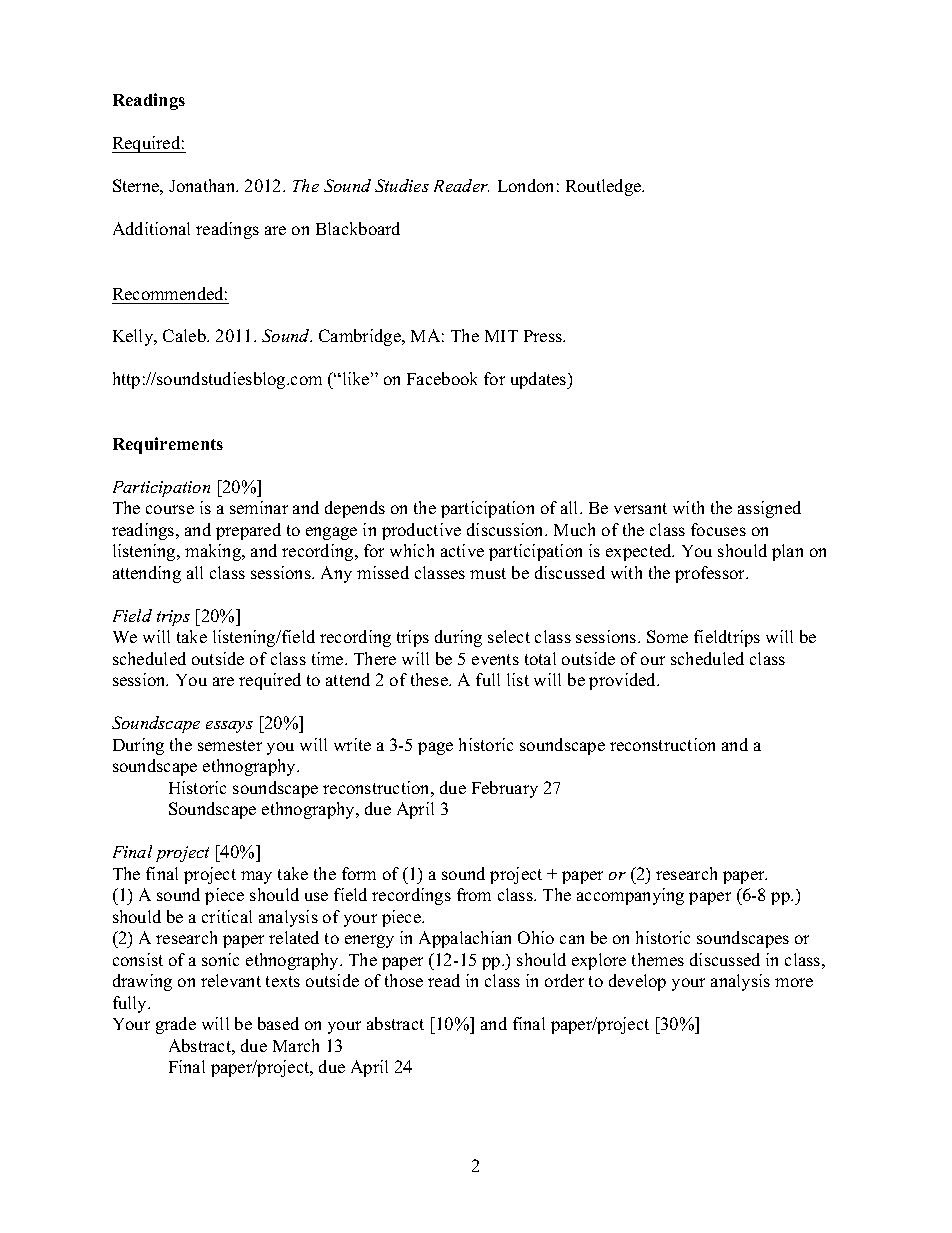 This document has height=1233, width=952. I want to click on develop, so click(637, 982).
